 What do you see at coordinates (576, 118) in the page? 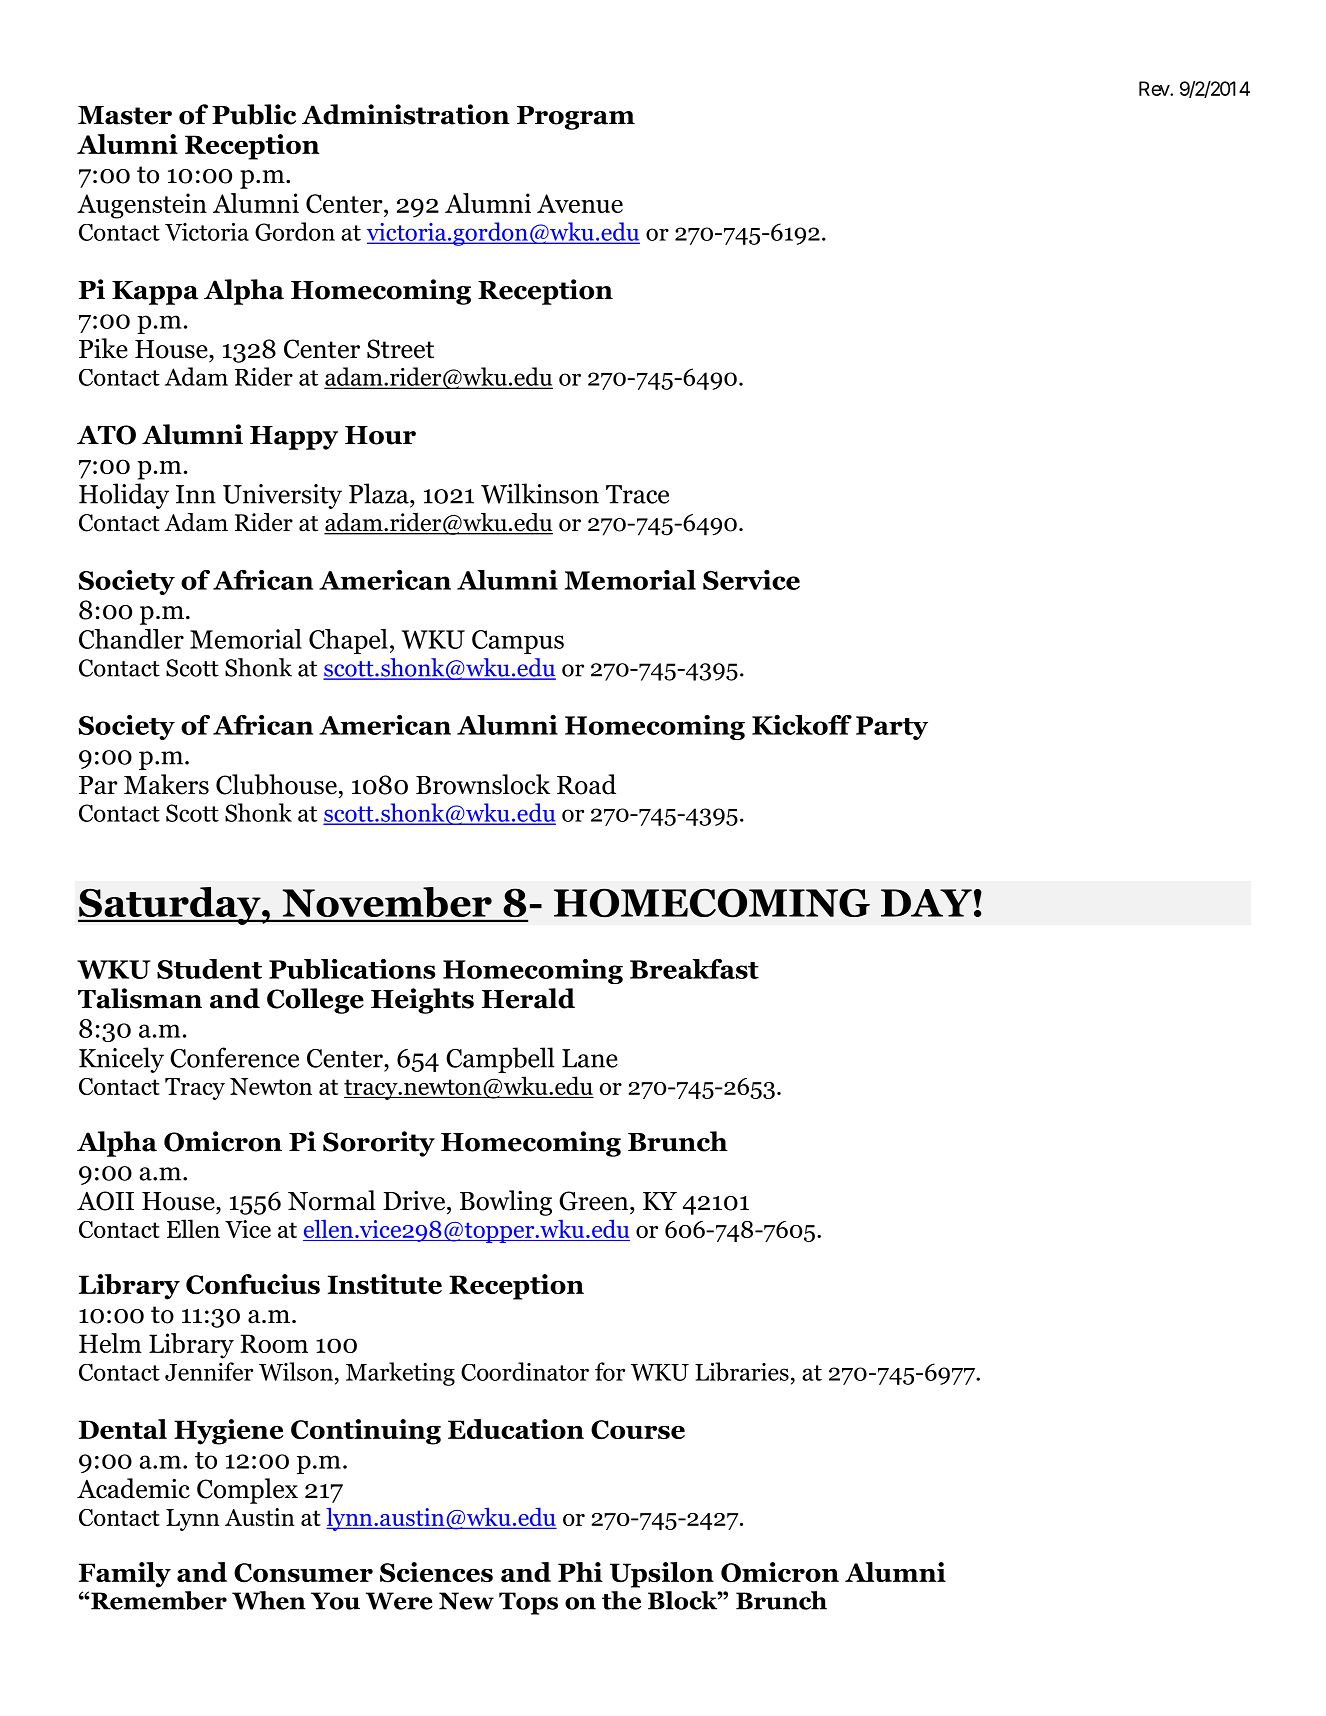
I see `Program` at bounding box center [576, 118].
